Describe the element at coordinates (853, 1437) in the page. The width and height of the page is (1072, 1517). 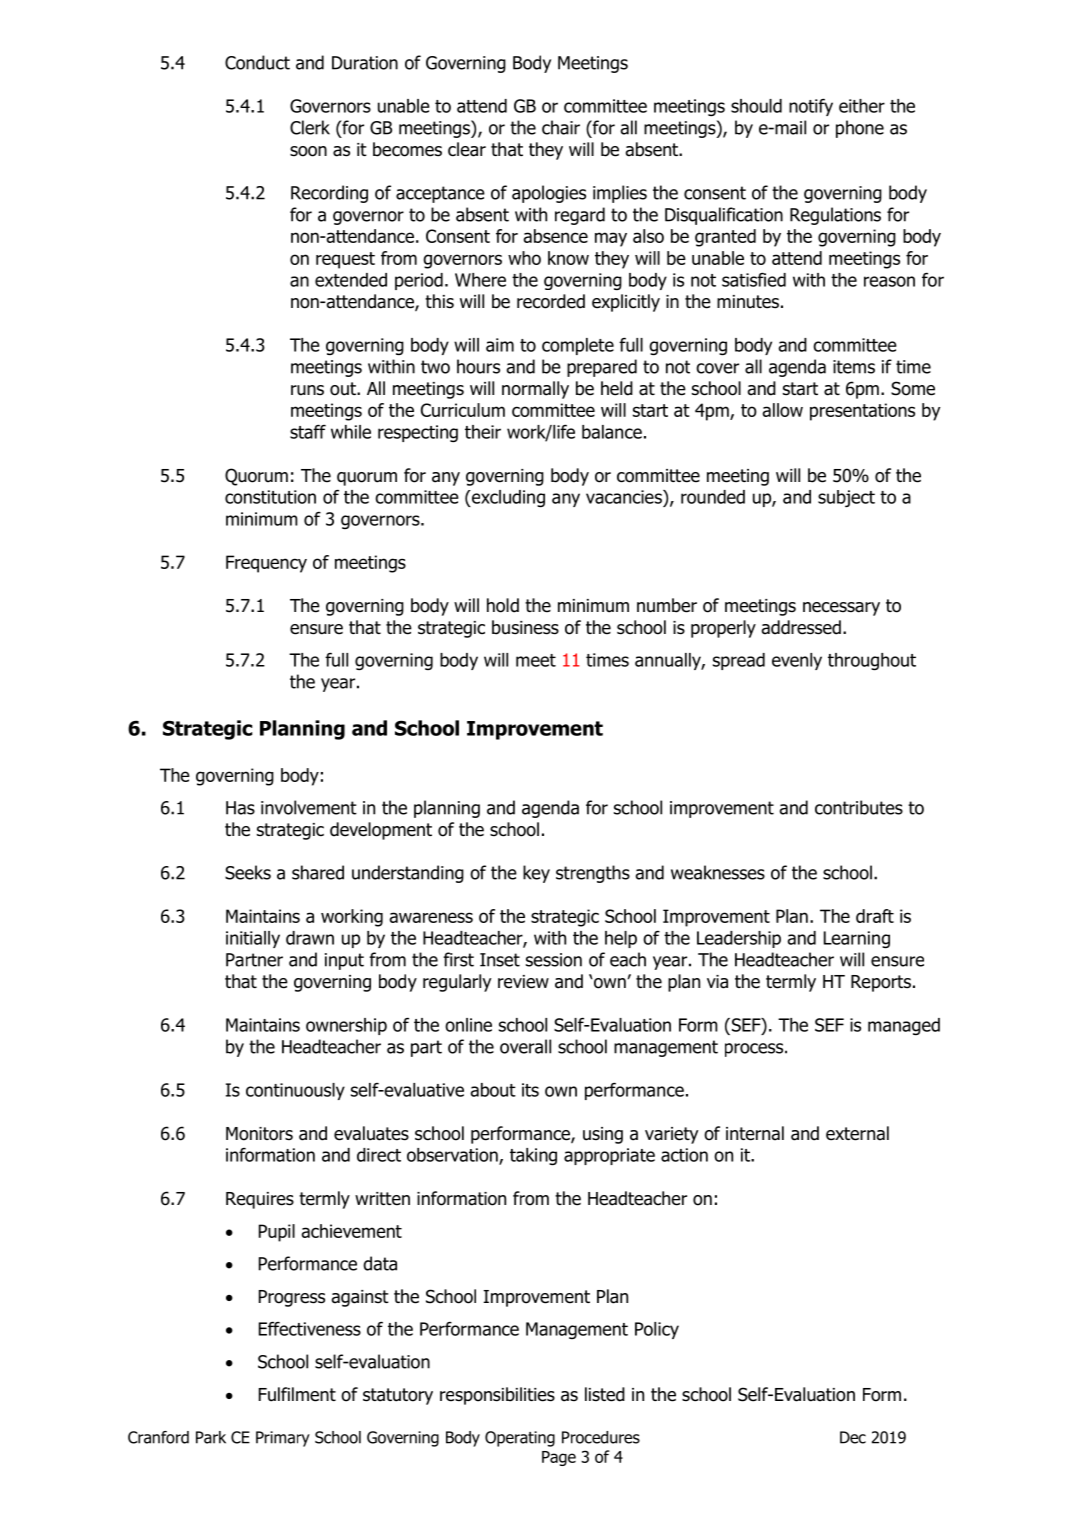
I see `Dec` at that location.
